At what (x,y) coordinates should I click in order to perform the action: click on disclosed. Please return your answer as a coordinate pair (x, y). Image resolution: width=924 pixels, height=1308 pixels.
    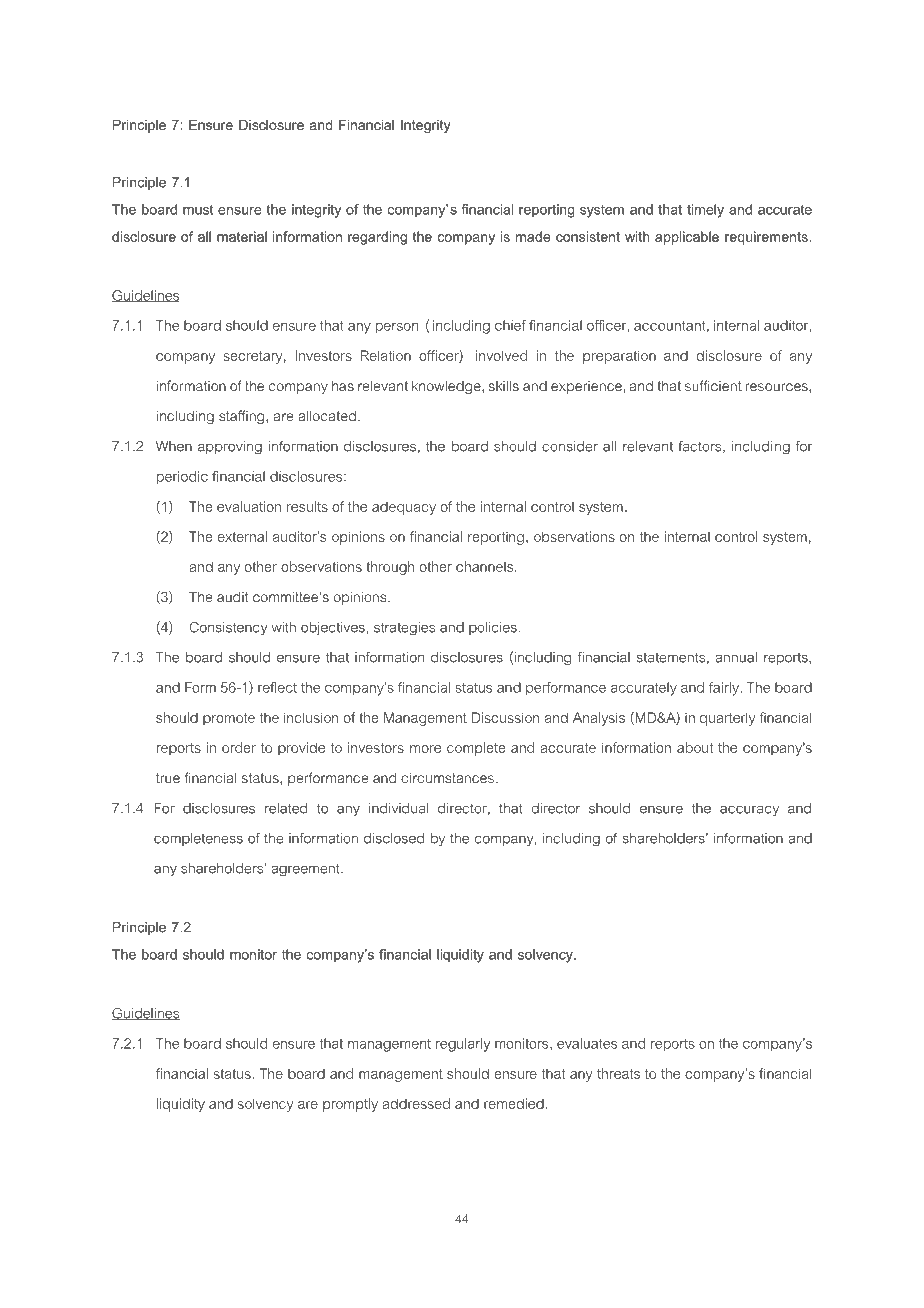
    Looking at the image, I should click on (394, 838).
